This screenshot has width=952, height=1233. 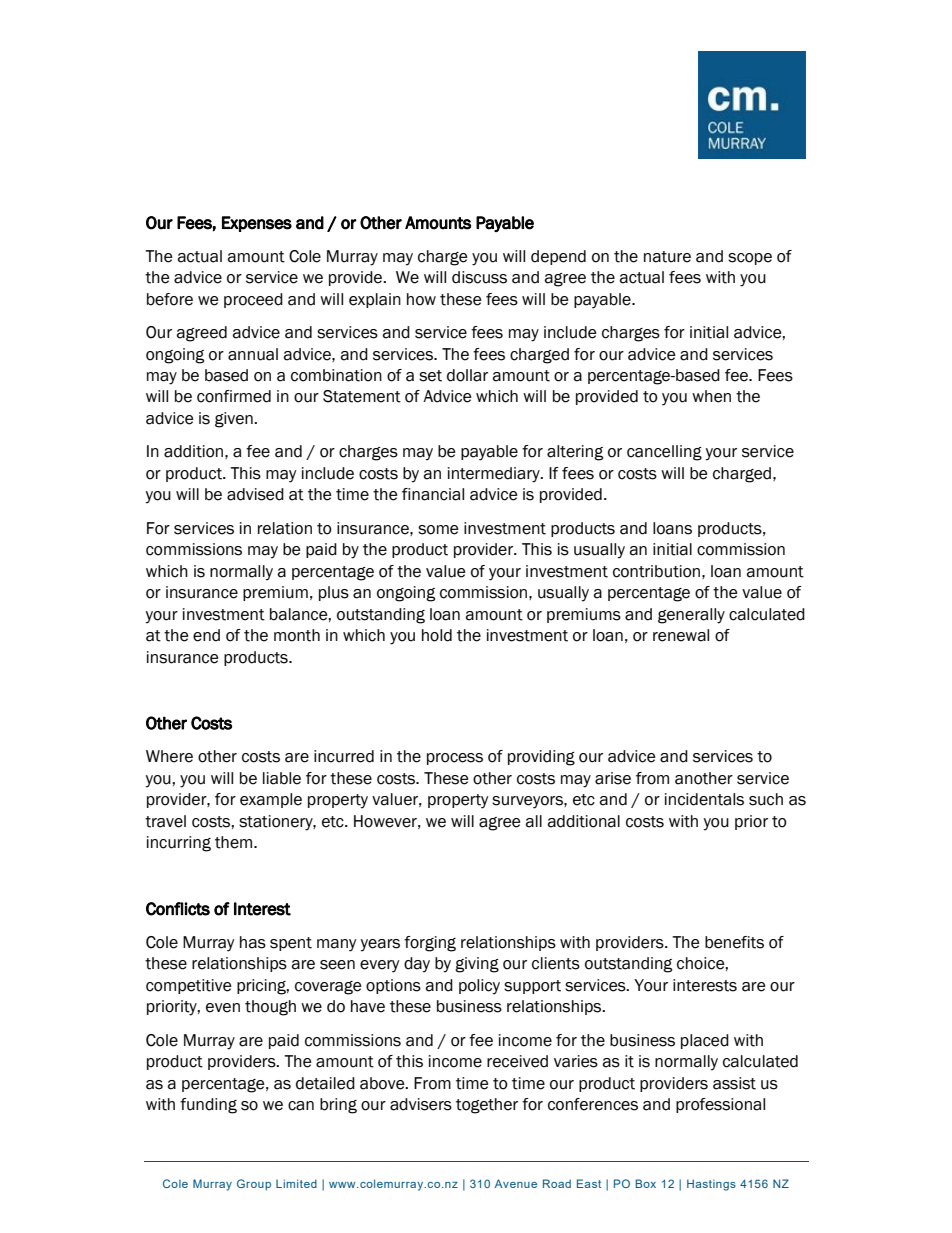 I want to click on incidentals, so click(x=704, y=799).
